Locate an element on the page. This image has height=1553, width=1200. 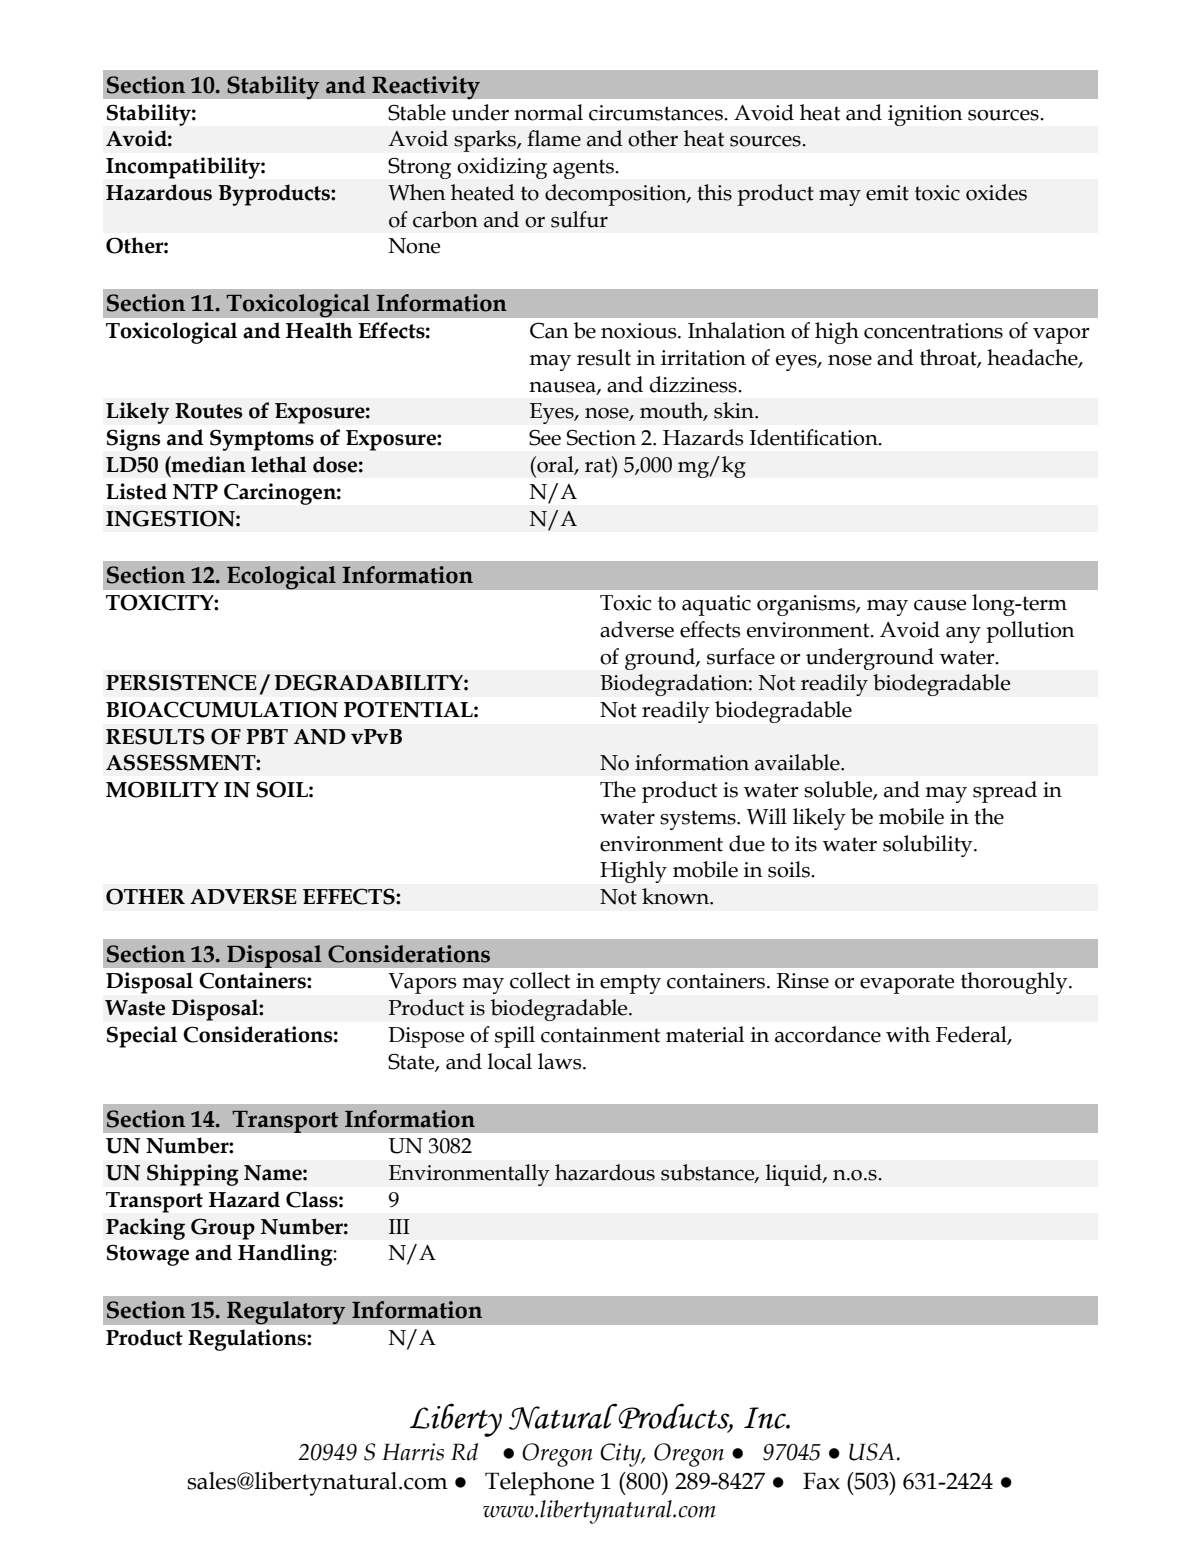
Stable is located at coordinates (417, 112).
